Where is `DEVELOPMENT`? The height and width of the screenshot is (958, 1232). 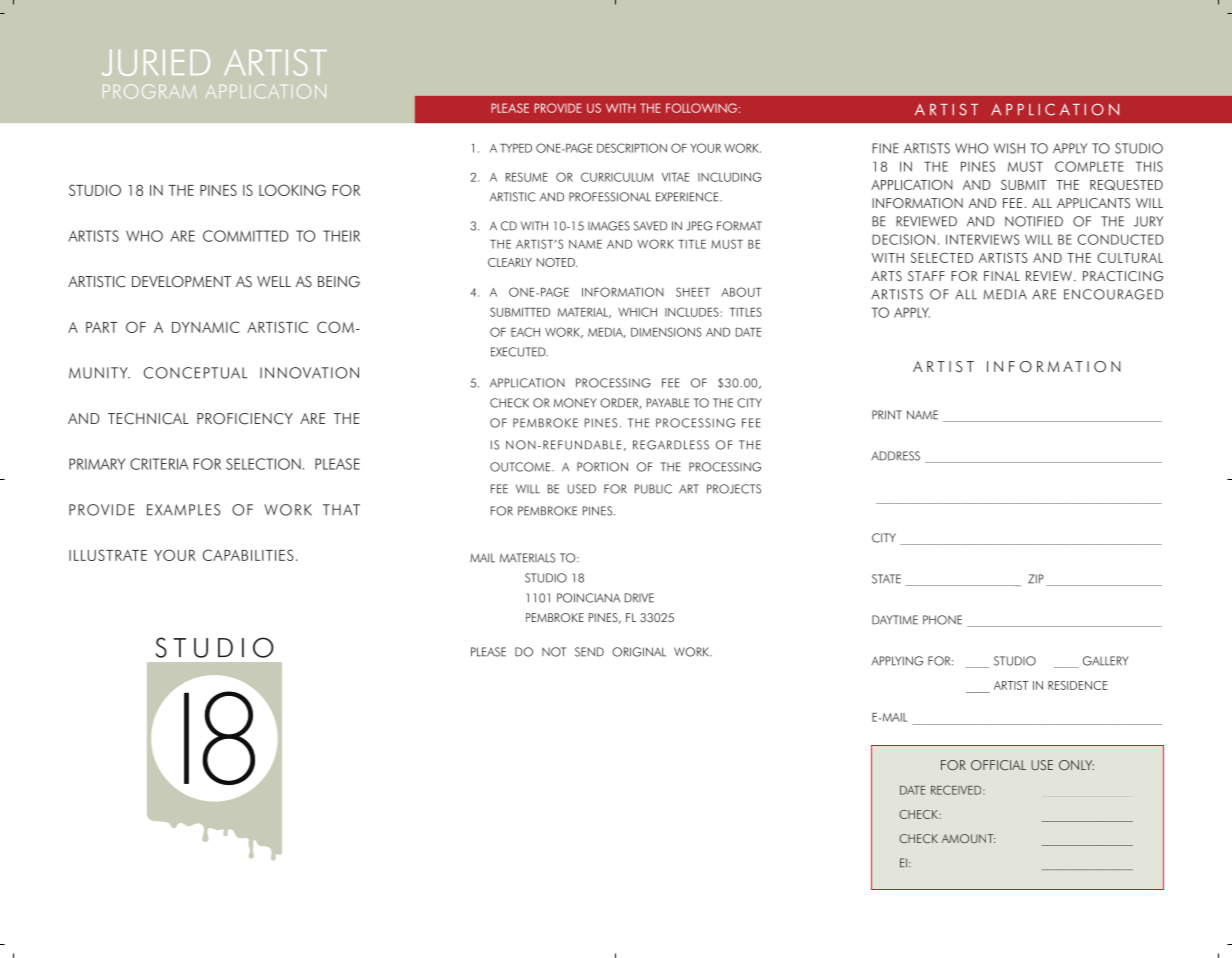
DEVELOPMENT is located at coordinates (181, 282).
